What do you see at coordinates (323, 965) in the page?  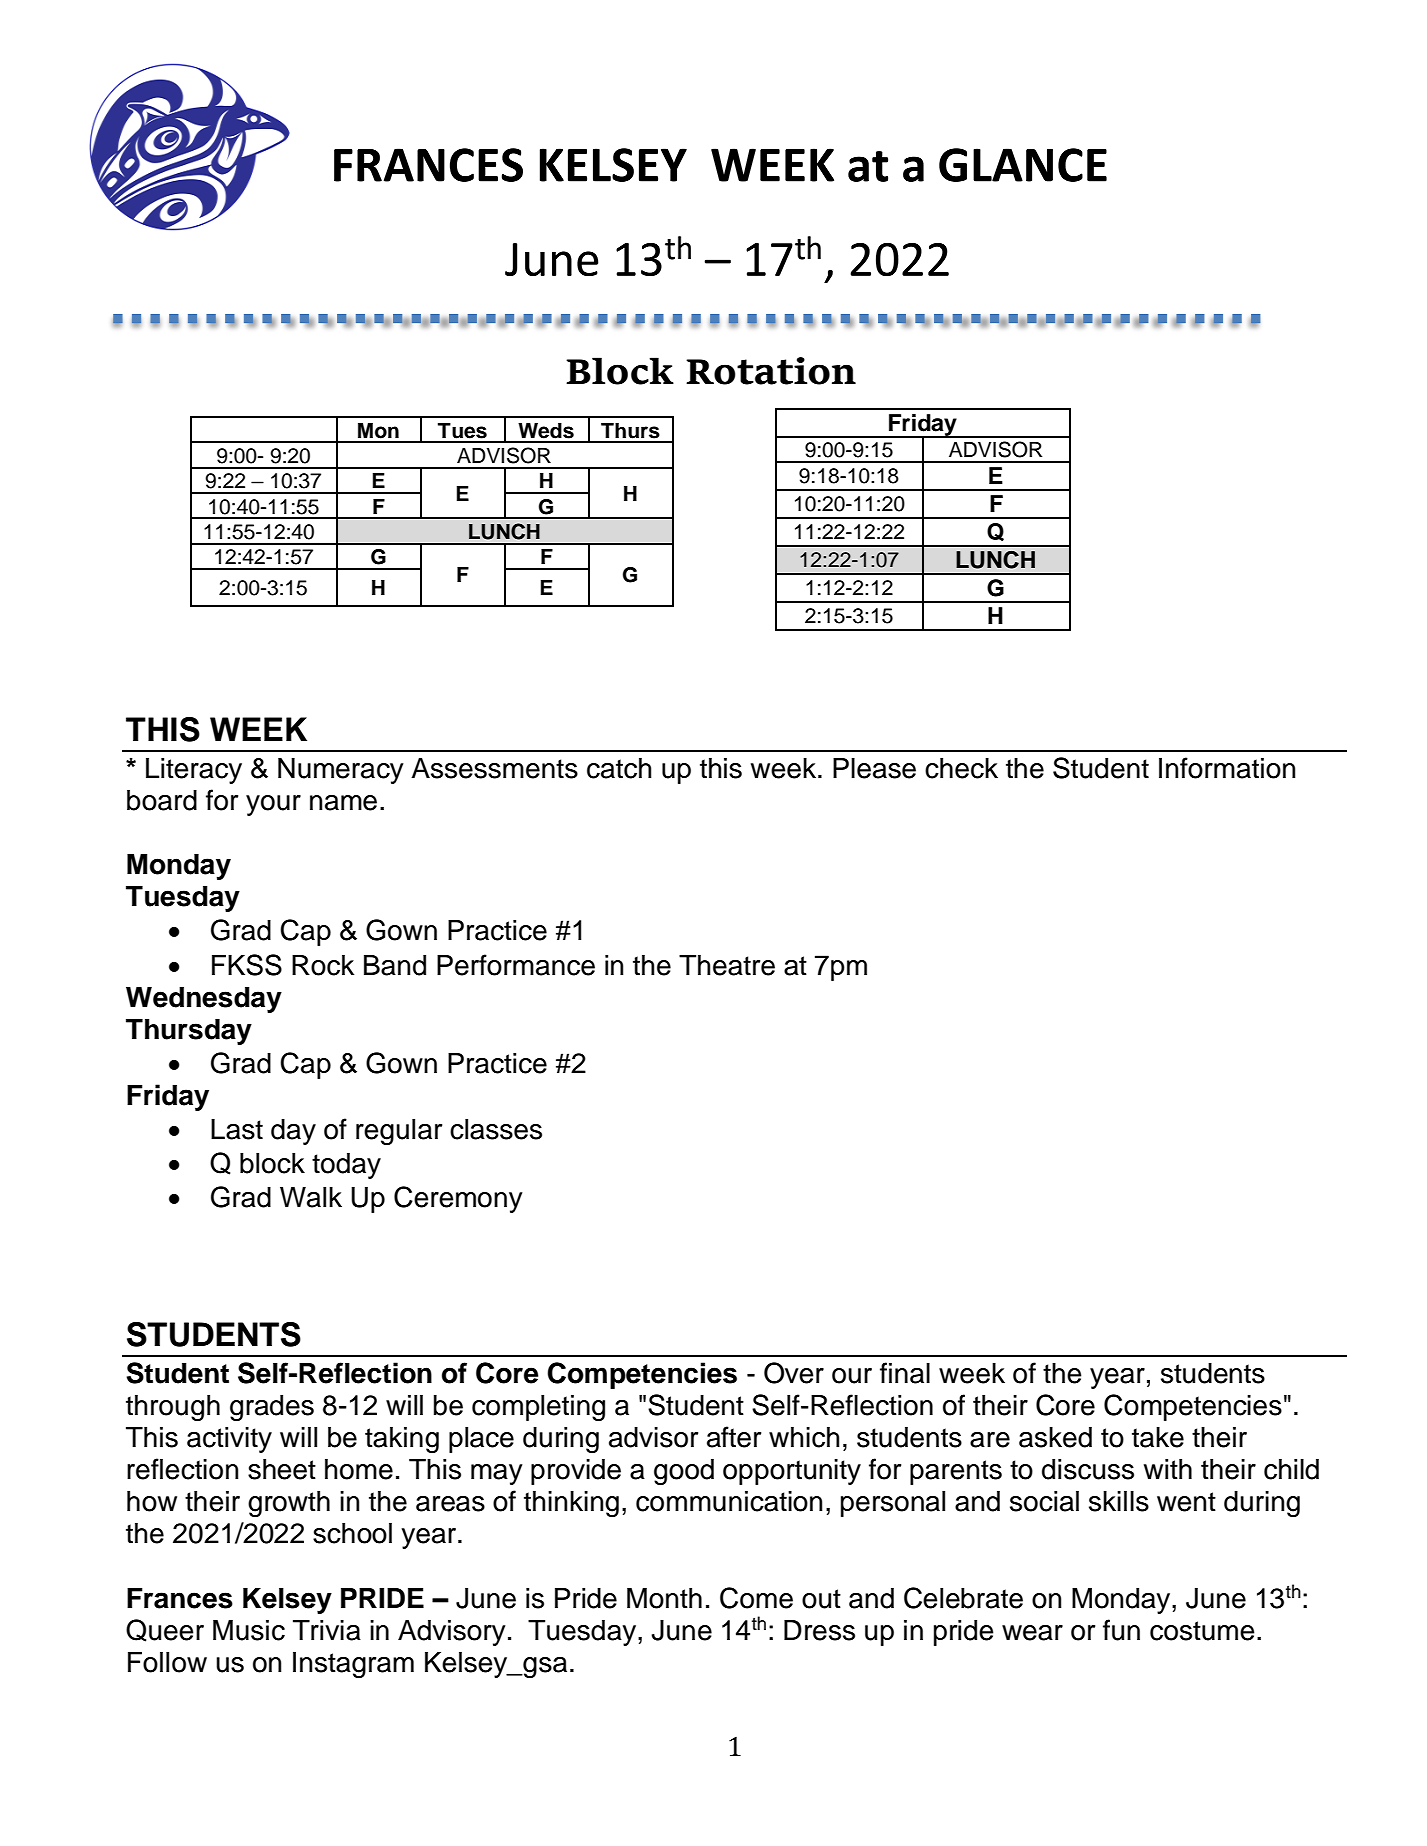 I see `Rock` at bounding box center [323, 965].
